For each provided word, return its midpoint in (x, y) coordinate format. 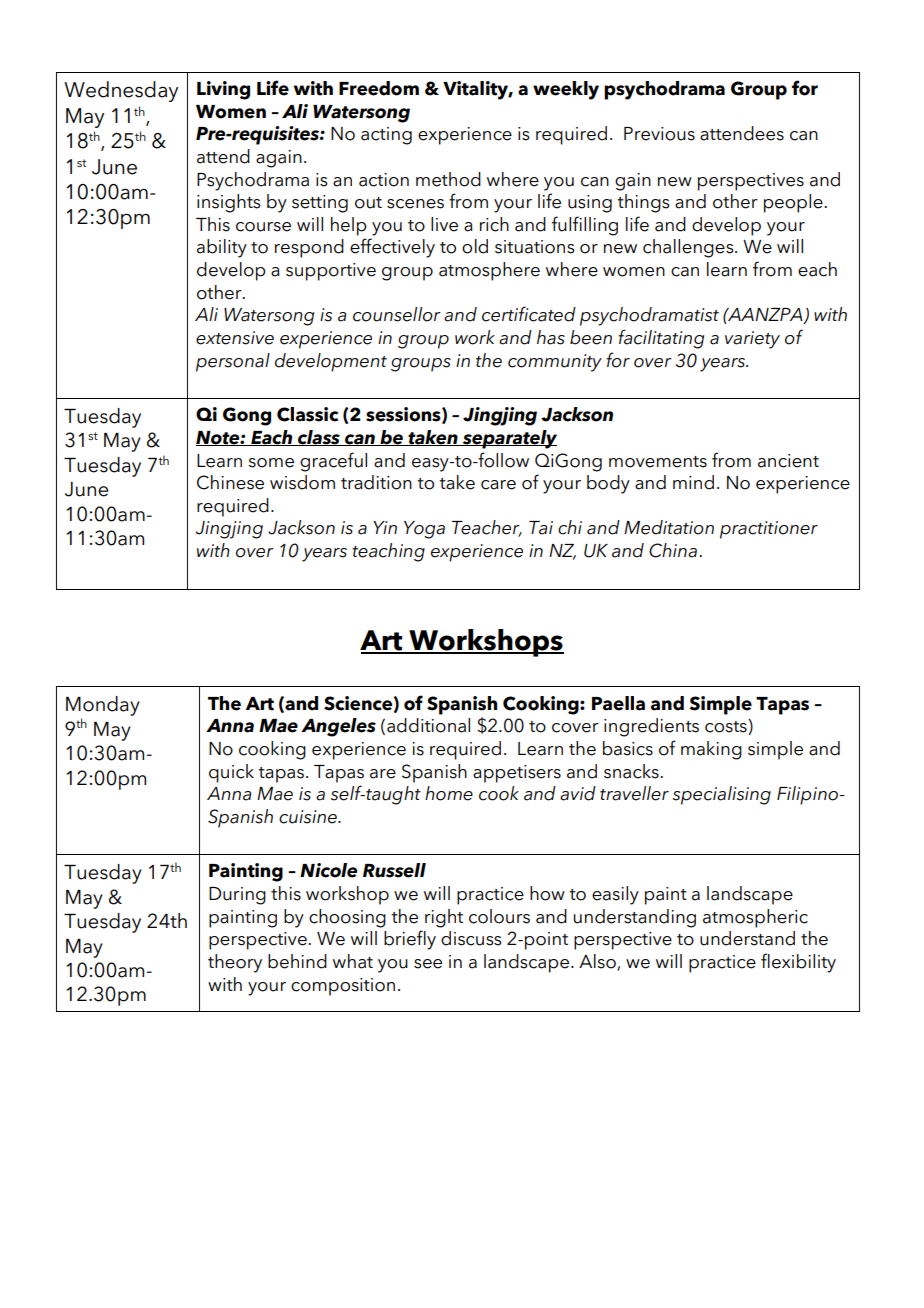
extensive (235, 338)
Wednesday (121, 91)
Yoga (424, 530)
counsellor (397, 314)
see (428, 964)
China (673, 550)
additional (428, 725)
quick (231, 773)
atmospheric (755, 918)
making (711, 750)
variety (752, 340)
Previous (659, 134)
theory (235, 963)
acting (386, 136)
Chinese (230, 482)
